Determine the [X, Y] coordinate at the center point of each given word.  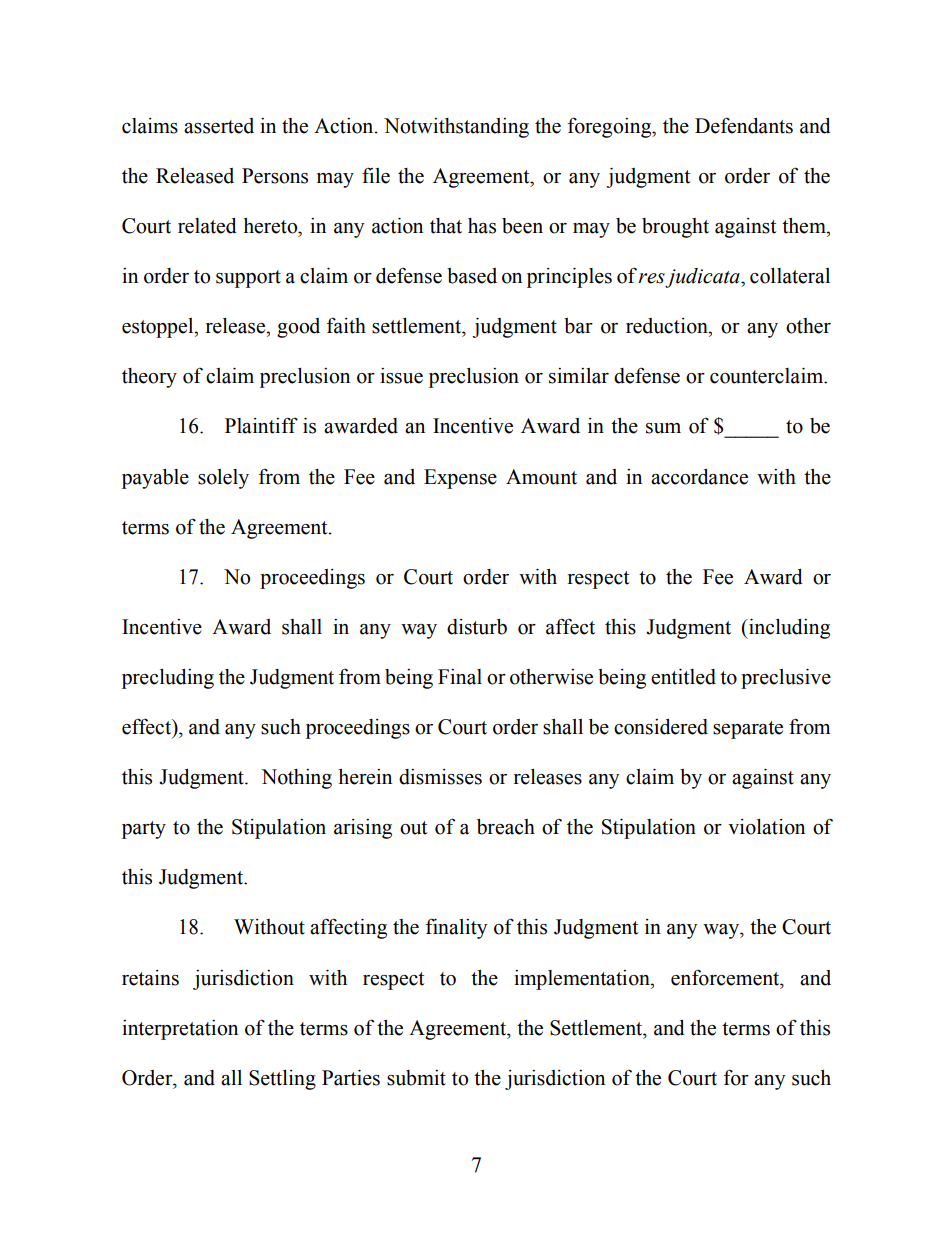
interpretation [180, 1030]
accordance [699, 477]
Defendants [744, 125]
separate [748, 730]
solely [223, 479]
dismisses [440, 777]
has [482, 226]
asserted [219, 126]
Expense [460, 479]
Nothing [296, 779]
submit [416, 1078]
